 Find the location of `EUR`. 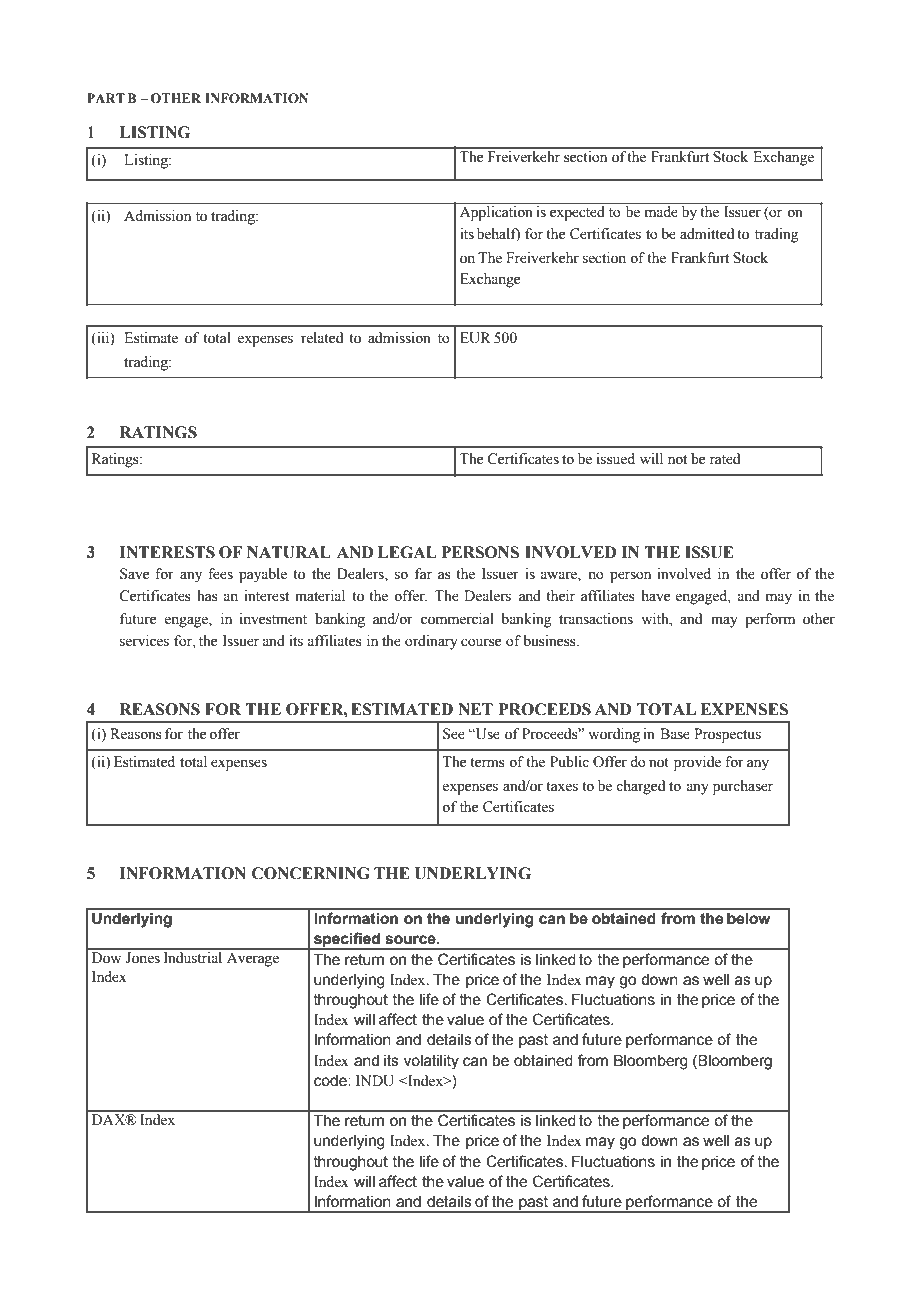

EUR is located at coordinates (475, 338).
